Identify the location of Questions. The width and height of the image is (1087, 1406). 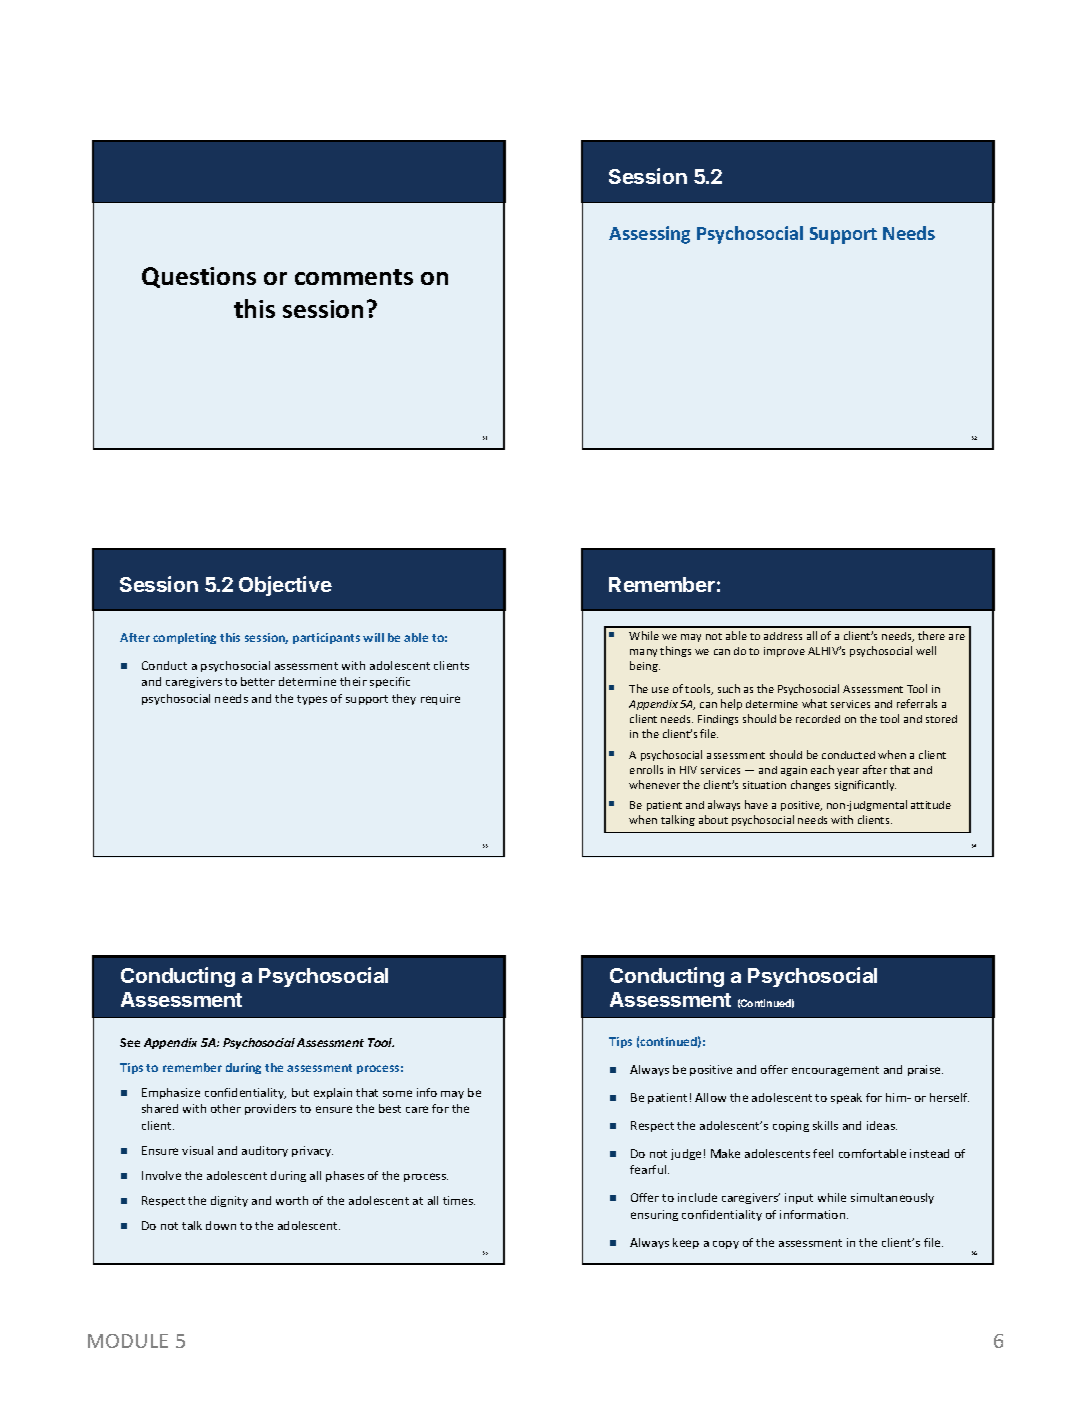
(199, 277).
